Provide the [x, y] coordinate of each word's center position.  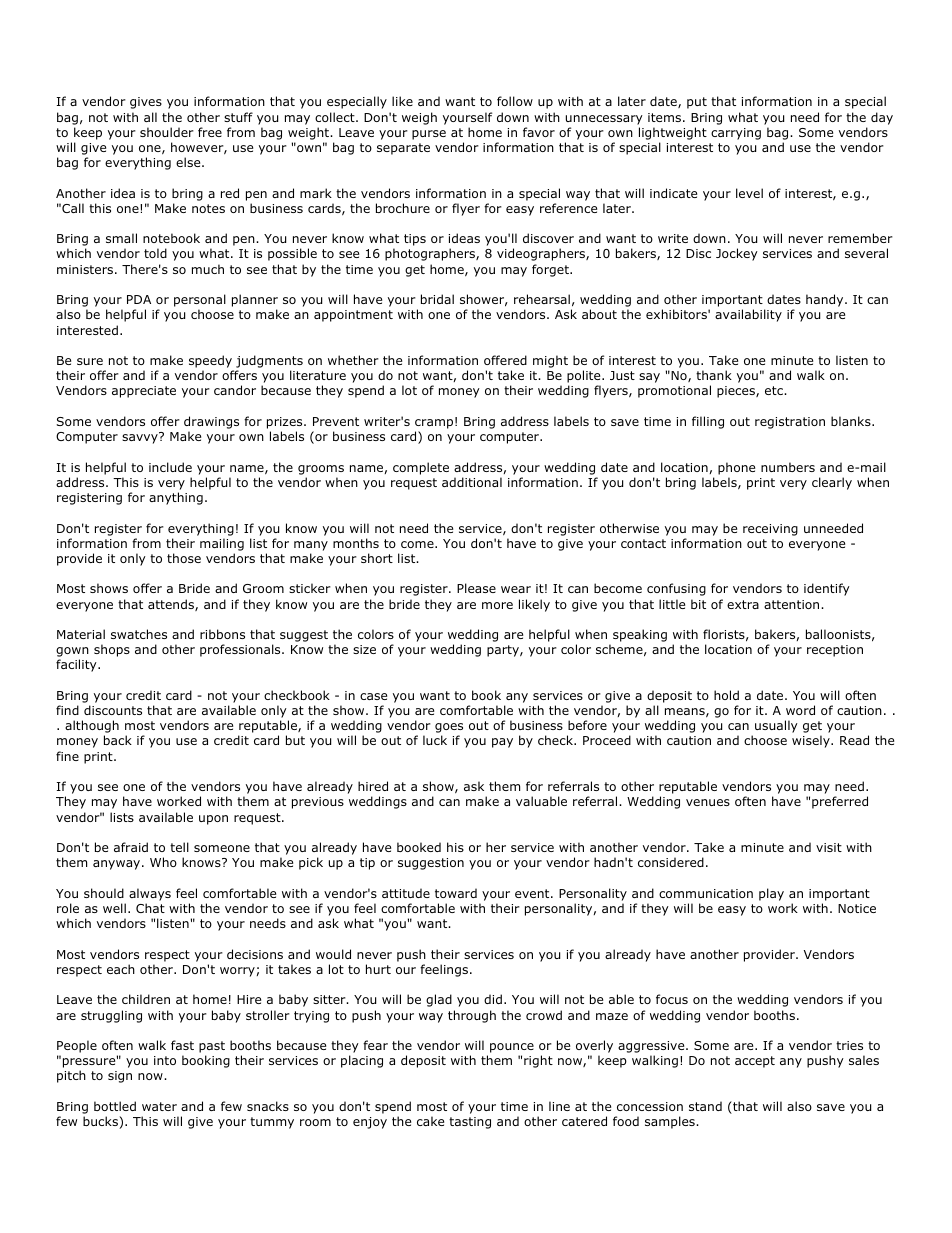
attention [793, 604]
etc [775, 390]
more [497, 605]
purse [429, 135]
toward [456, 893]
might [550, 361]
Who [163, 862]
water [159, 1106]
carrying [736, 134]
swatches [139, 634]
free [210, 132]
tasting [470, 1123]
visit [829, 847]
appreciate [144, 392]
